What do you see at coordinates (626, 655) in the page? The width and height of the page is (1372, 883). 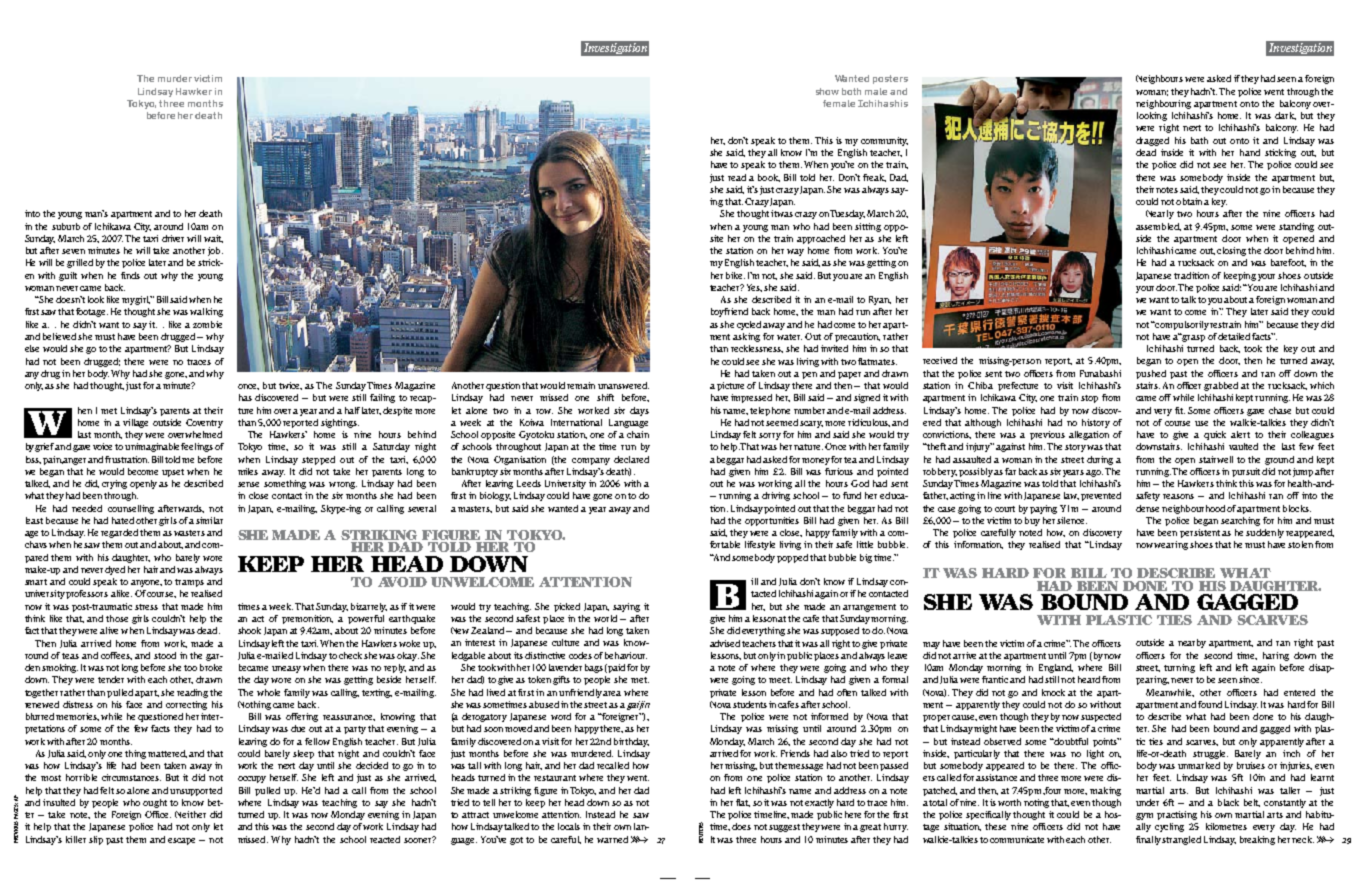 I see `behaviour` at bounding box center [626, 655].
